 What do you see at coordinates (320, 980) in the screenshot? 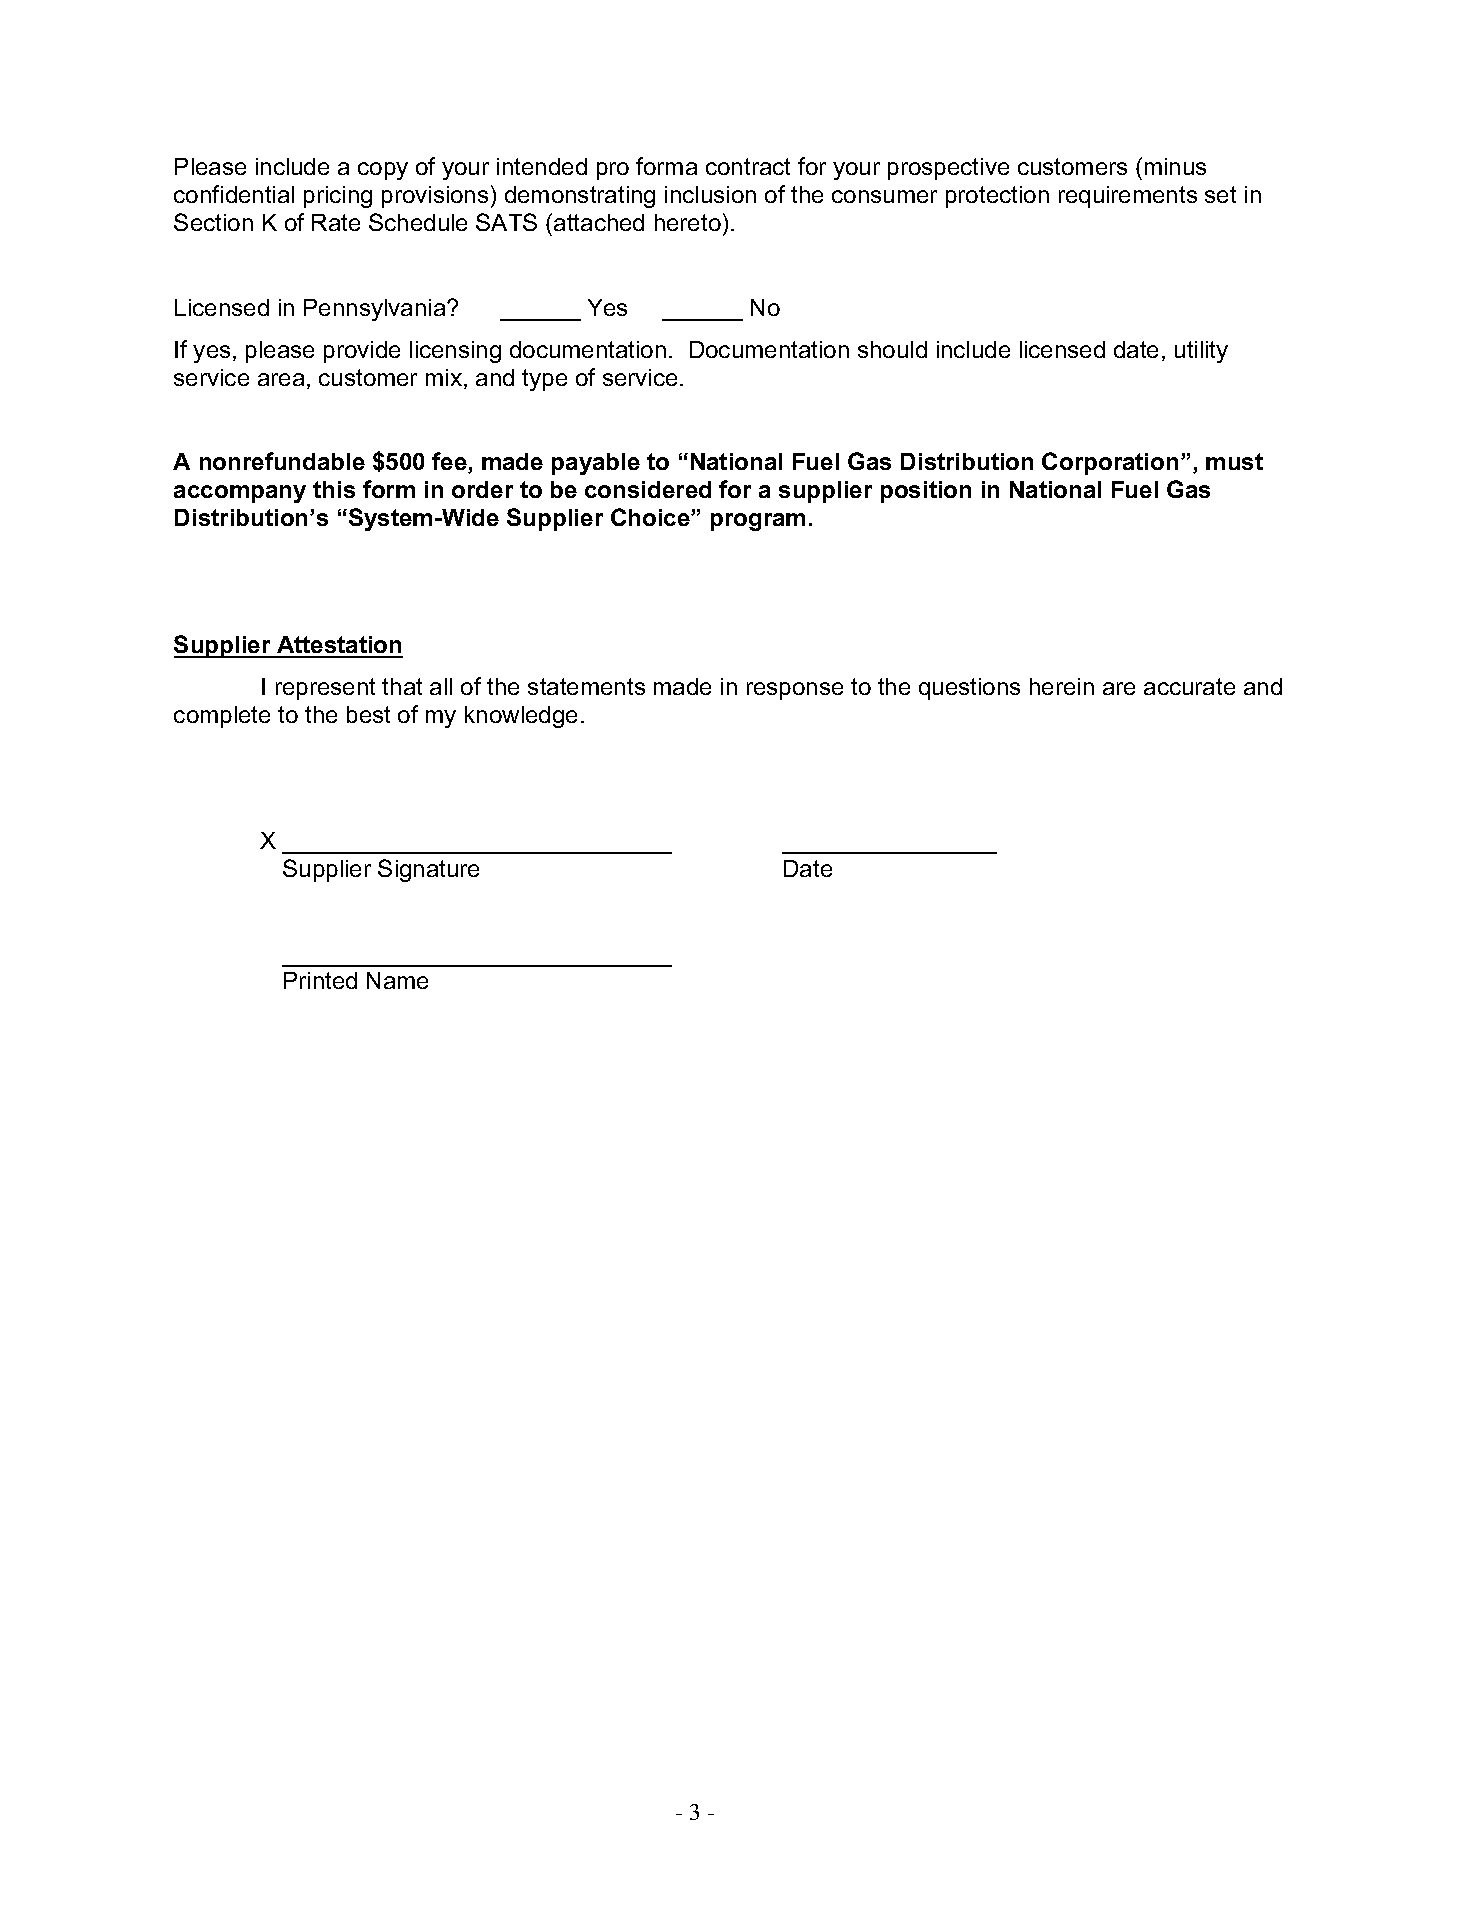
I see `Printed` at bounding box center [320, 980].
